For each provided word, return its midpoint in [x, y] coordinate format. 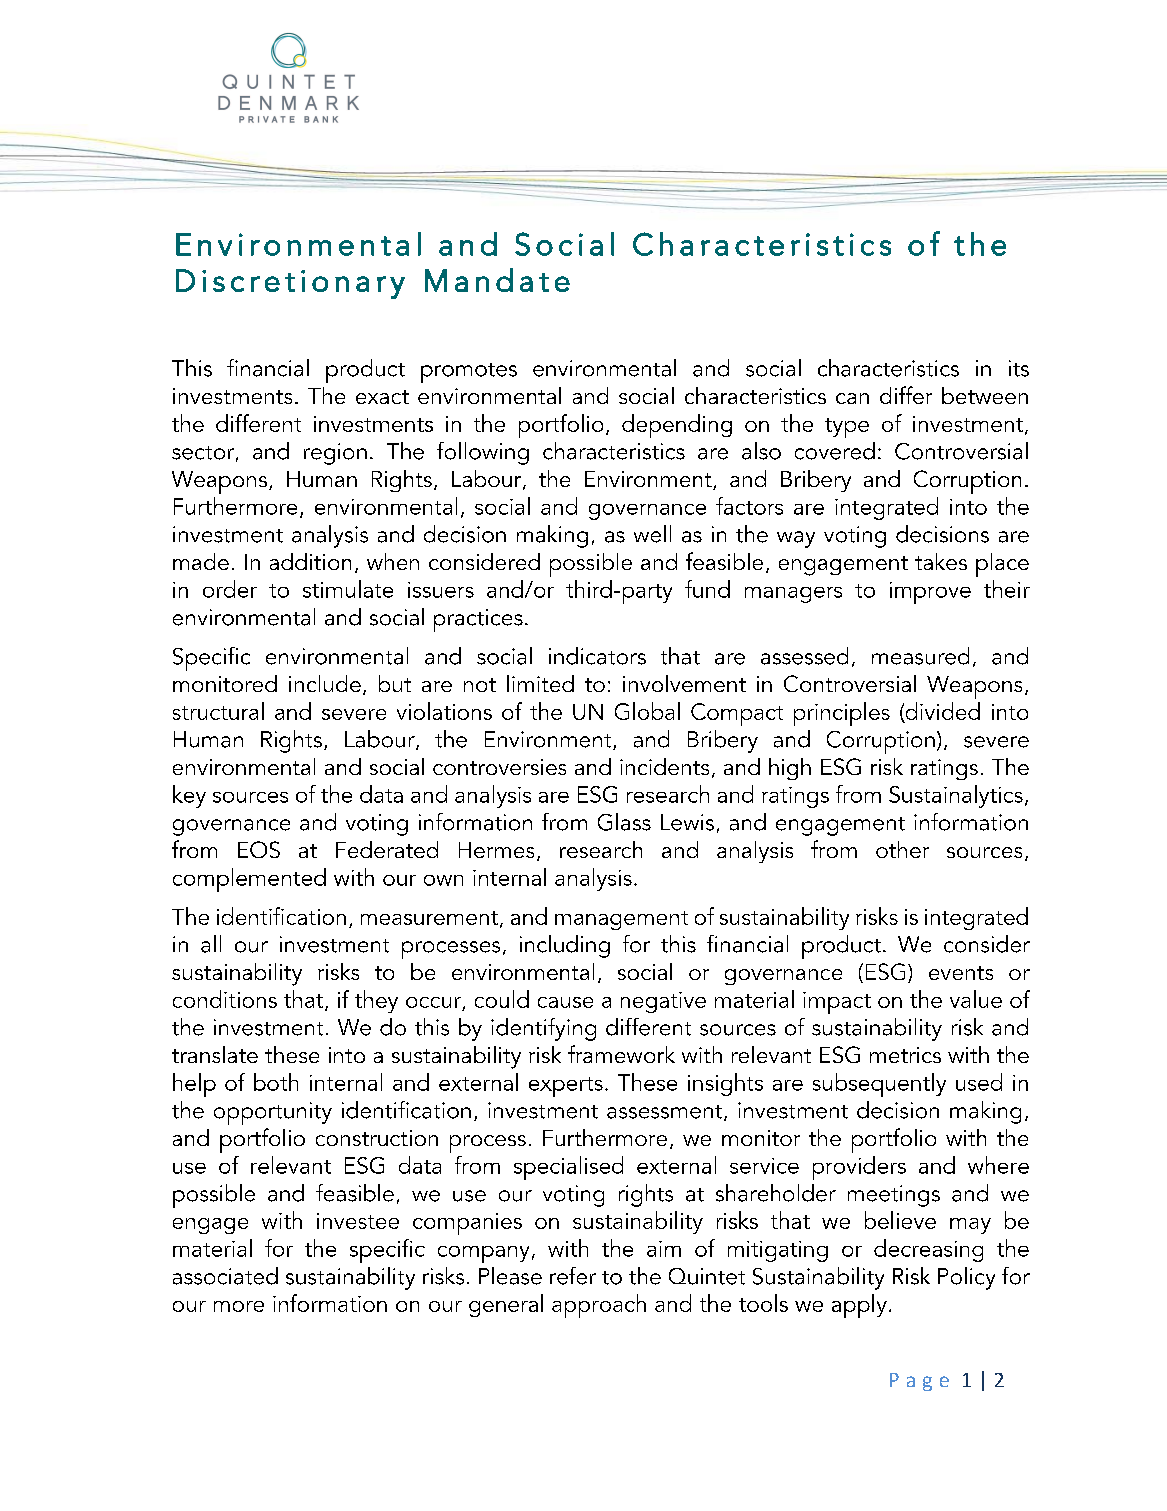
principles [842, 714]
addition [310, 561]
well [652, 534]
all [211, 944]
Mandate [497, 280]
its [1019, 368]
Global [647, 711]
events [961, 973]
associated [225, 1276]
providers [859, 1168]
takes [941, 561]
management [621, 920]
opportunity [273, 1113]
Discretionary [290, 284]
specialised [568, 1168]
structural [218, 711]
